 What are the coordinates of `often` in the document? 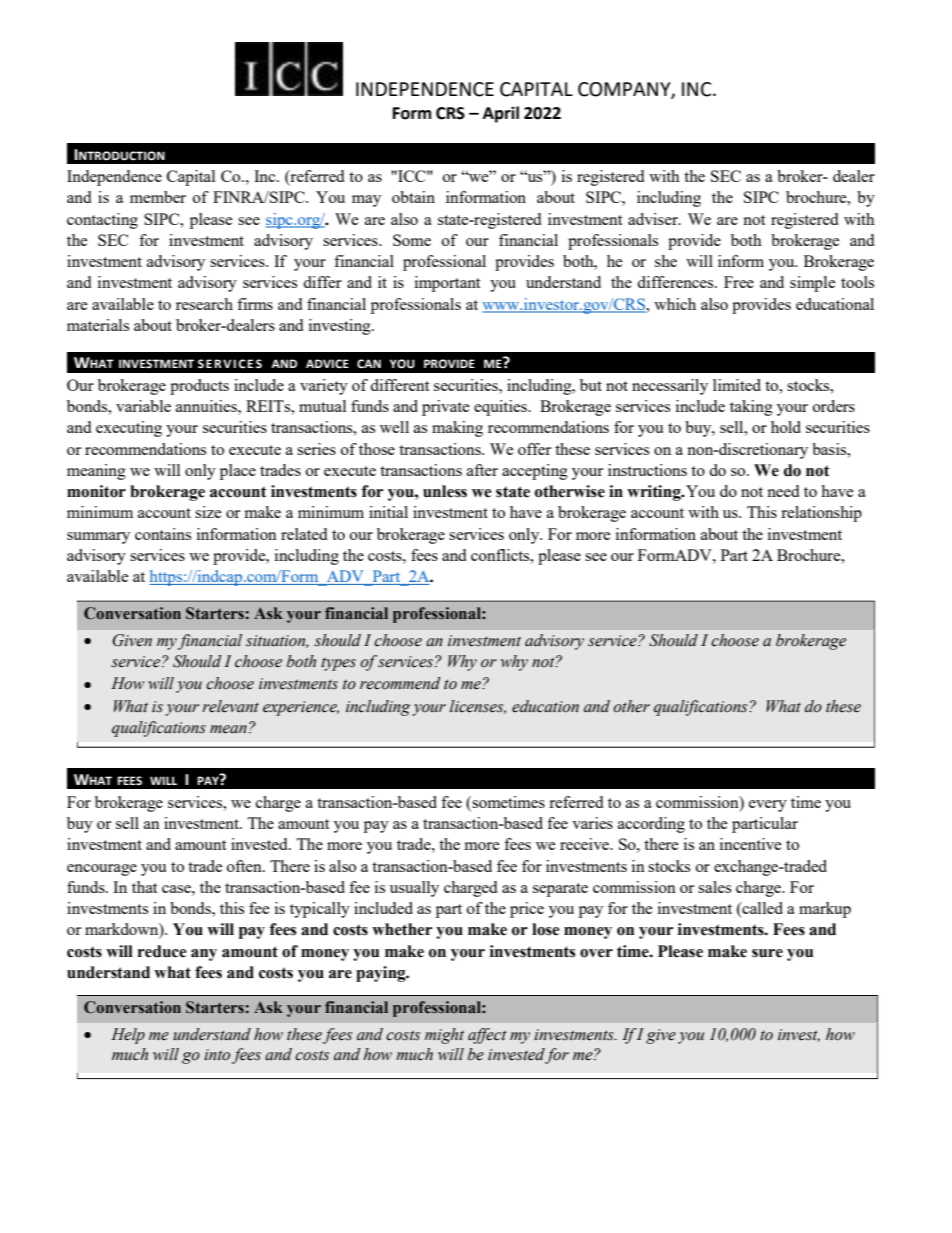 It's located at (245, 866).
